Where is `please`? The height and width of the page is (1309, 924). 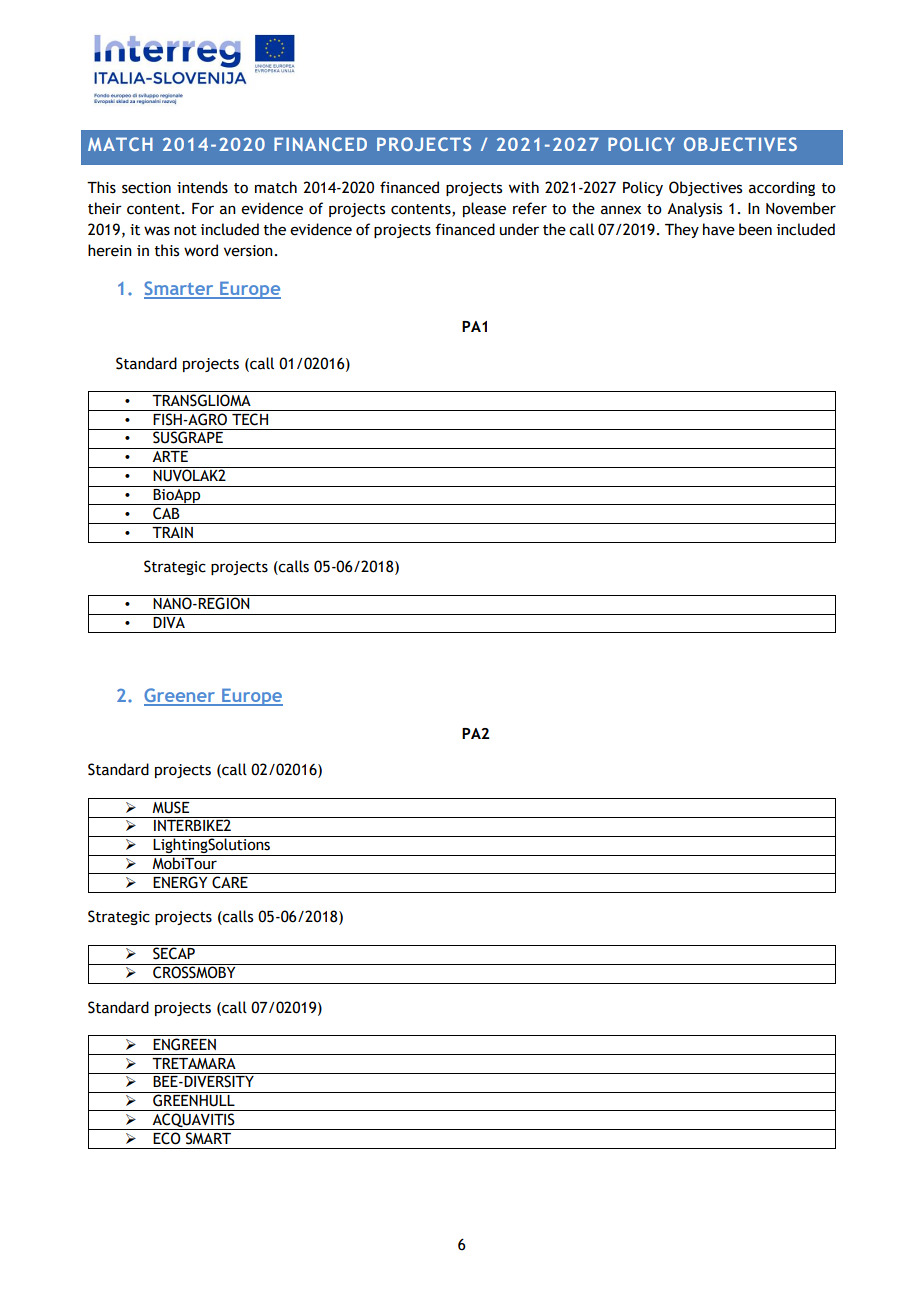
please is located at coordinates (484, 209).
